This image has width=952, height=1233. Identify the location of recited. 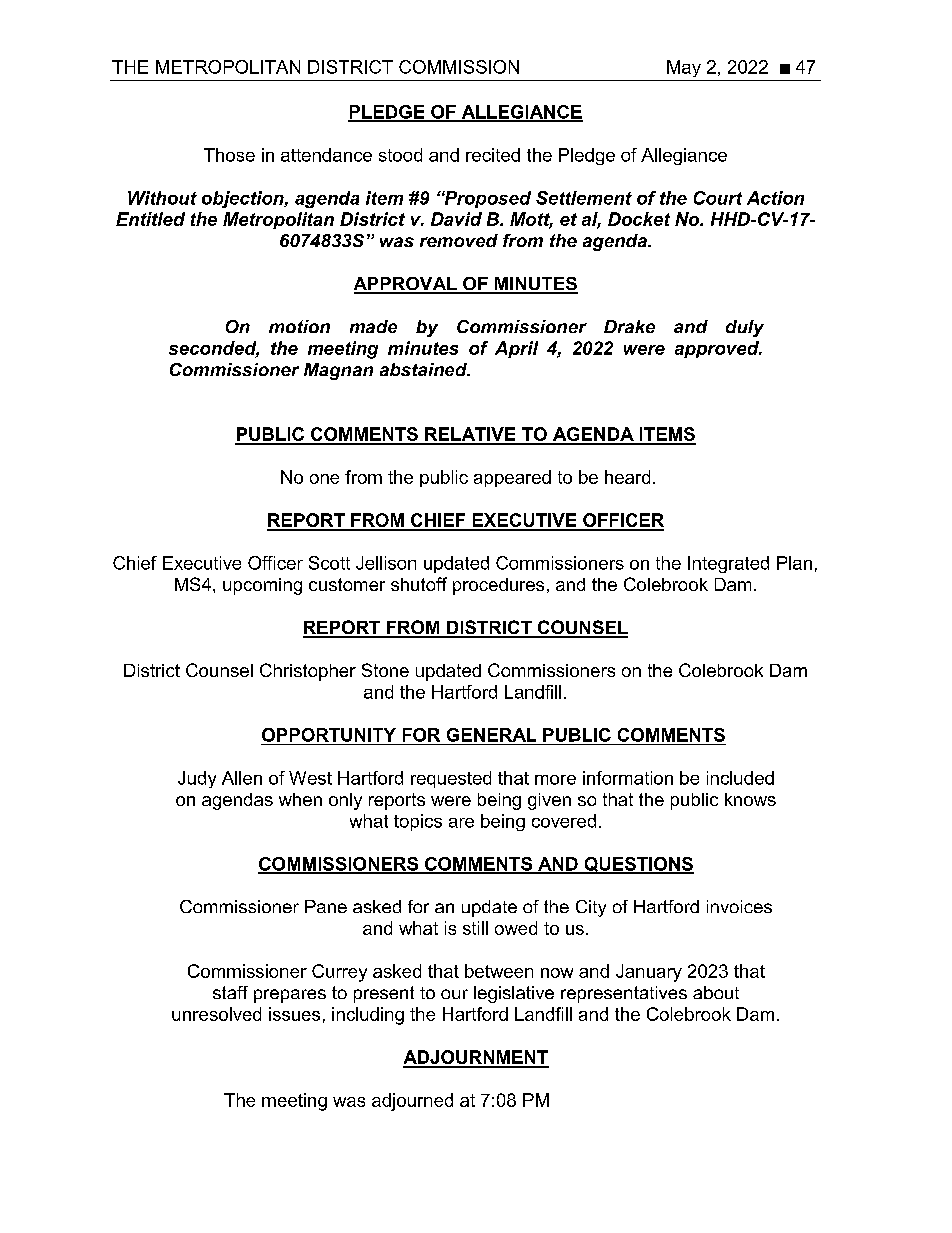
(493, 155).
